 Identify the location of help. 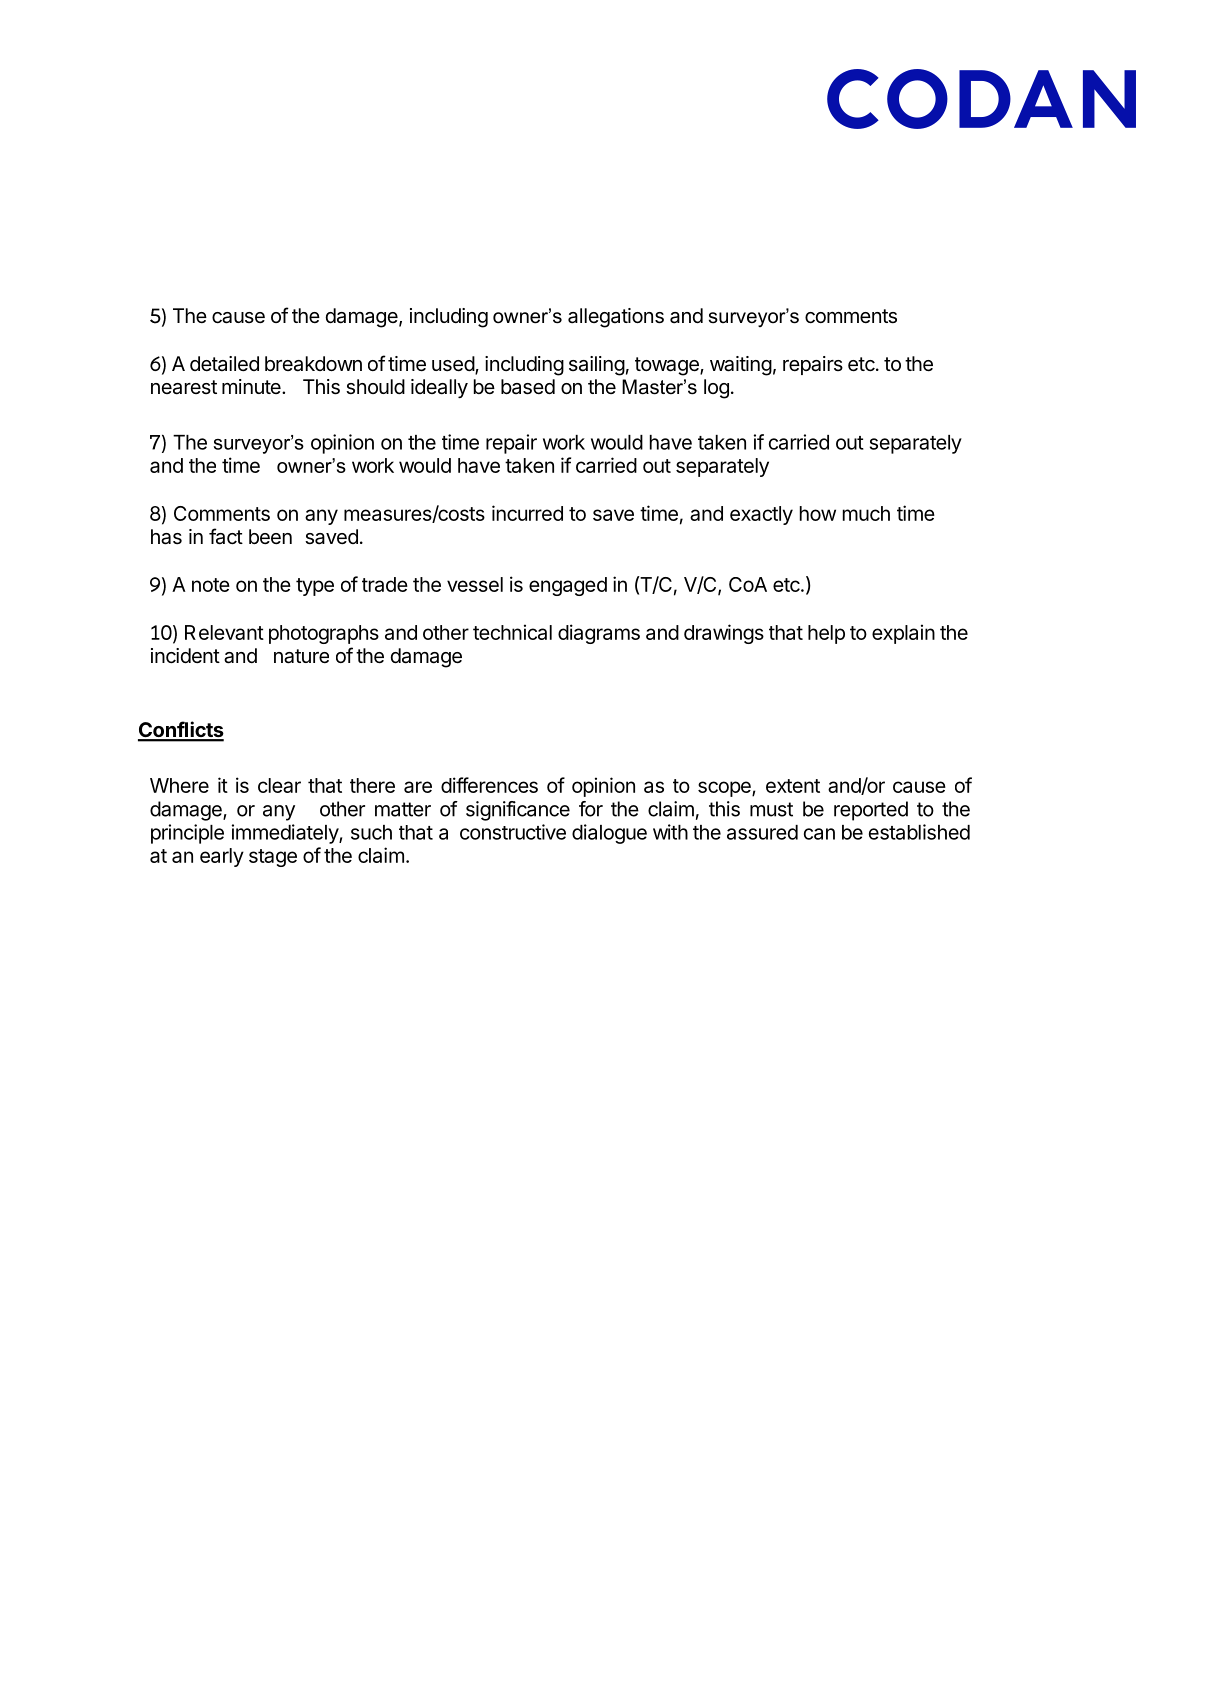
(826, 634).
